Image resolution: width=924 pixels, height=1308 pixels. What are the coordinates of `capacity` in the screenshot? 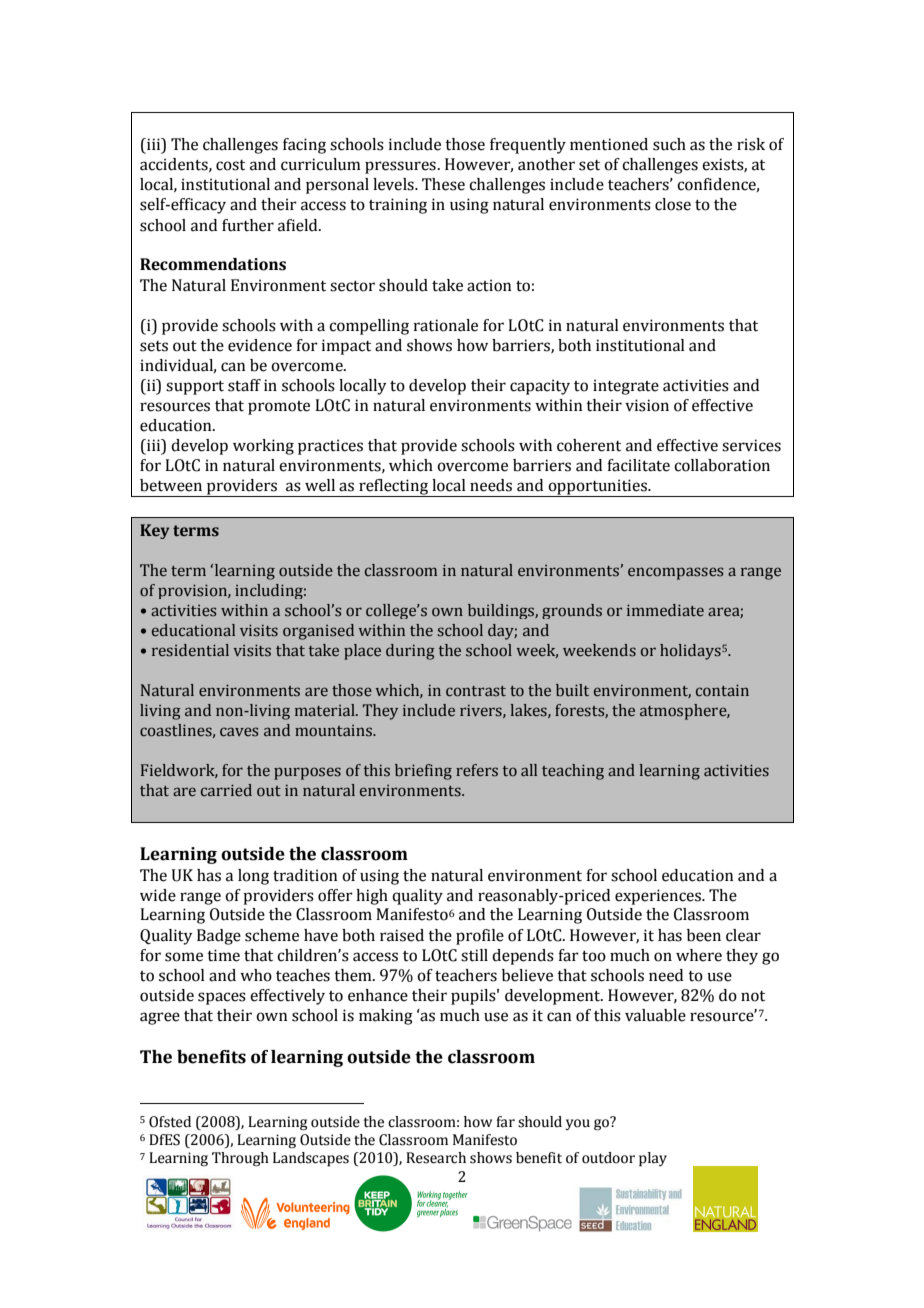 It's located at (540, 387).
